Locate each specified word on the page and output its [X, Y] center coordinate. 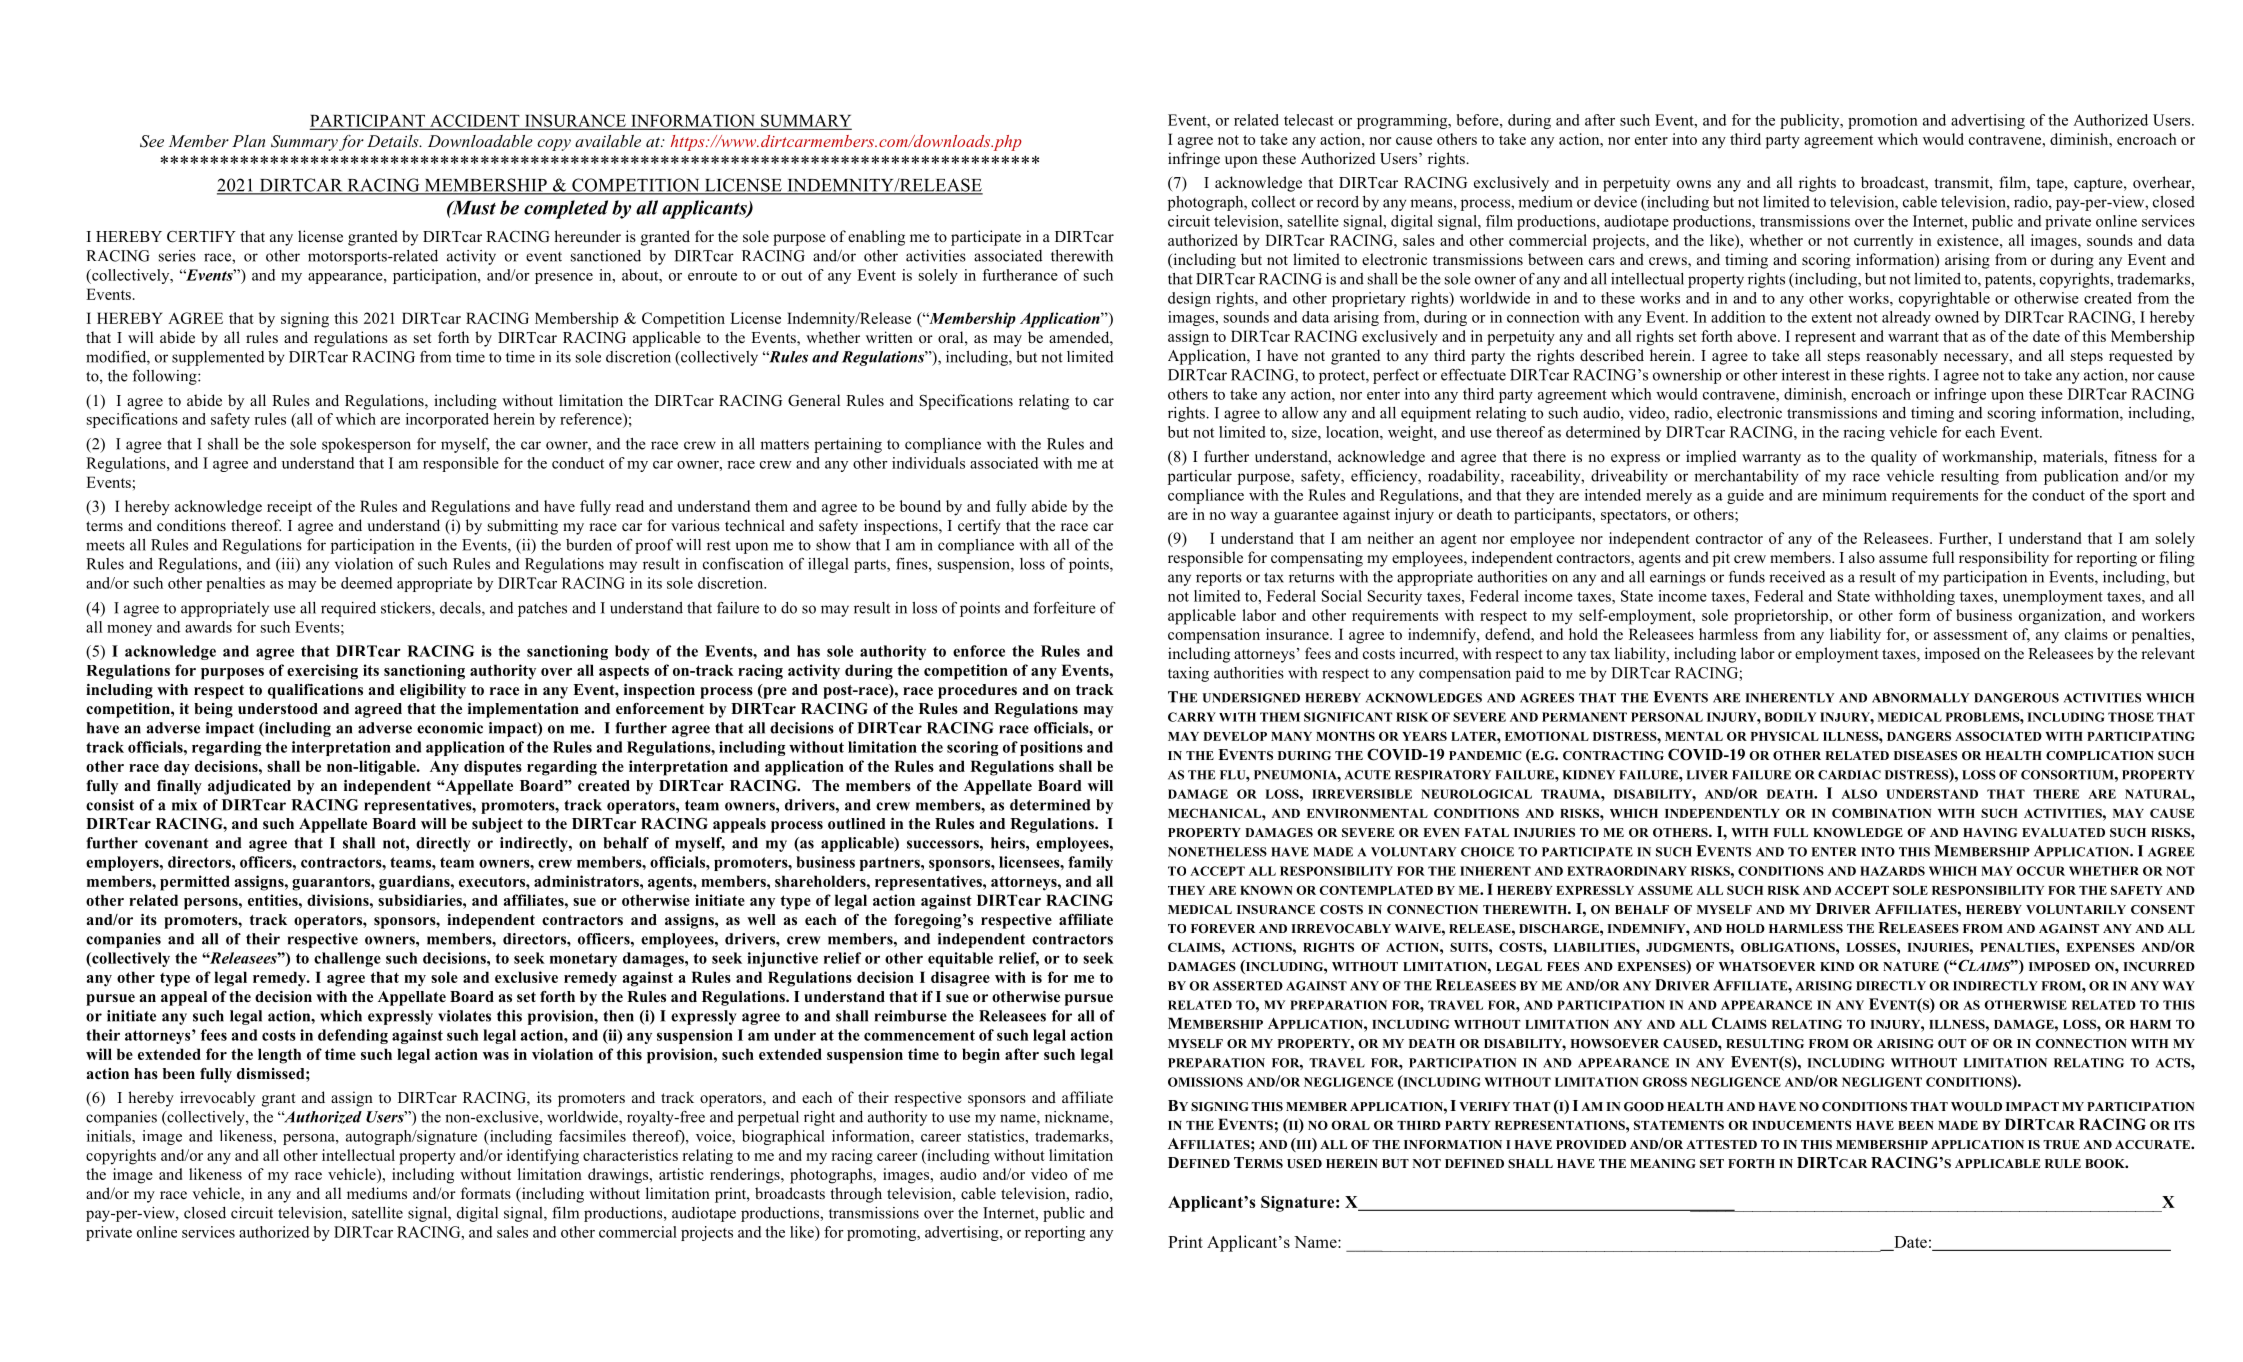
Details [394, 141]
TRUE [2061, 1144]
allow [1300, 413]
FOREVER [1223, 928]
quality [1894, 458]
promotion [1883, 121]
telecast [1309, 120]
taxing [1188, 674]
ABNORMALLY [1920, 698]
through [856, 1195]
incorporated [447, 420]
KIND [1837, 966]
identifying [543, 1157]
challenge [347, 959]
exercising [322, 672]
